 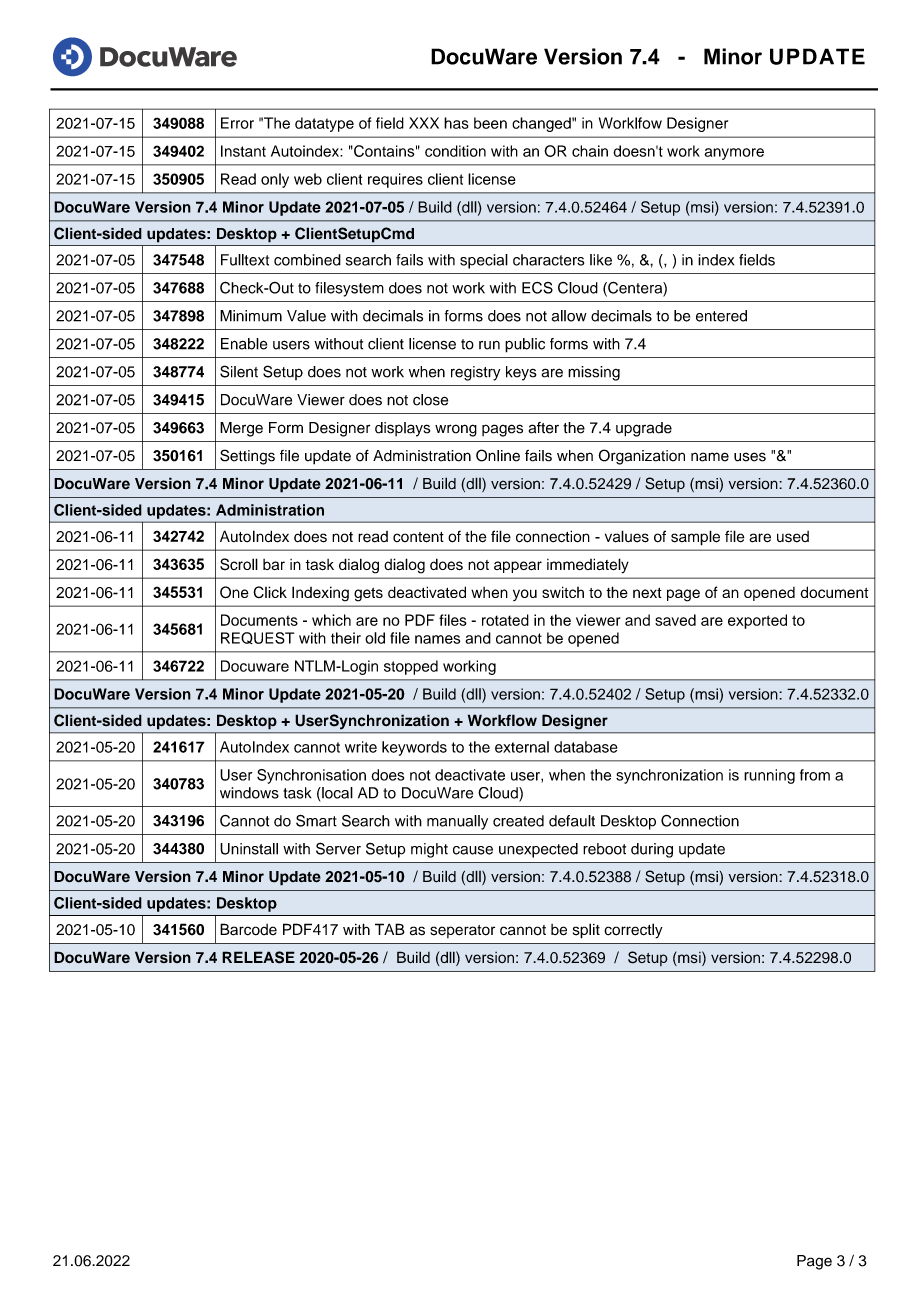 What do you see at coordinates (750, 457) in the screenshot?
I see `uses` at bounding box center [750, 457].
